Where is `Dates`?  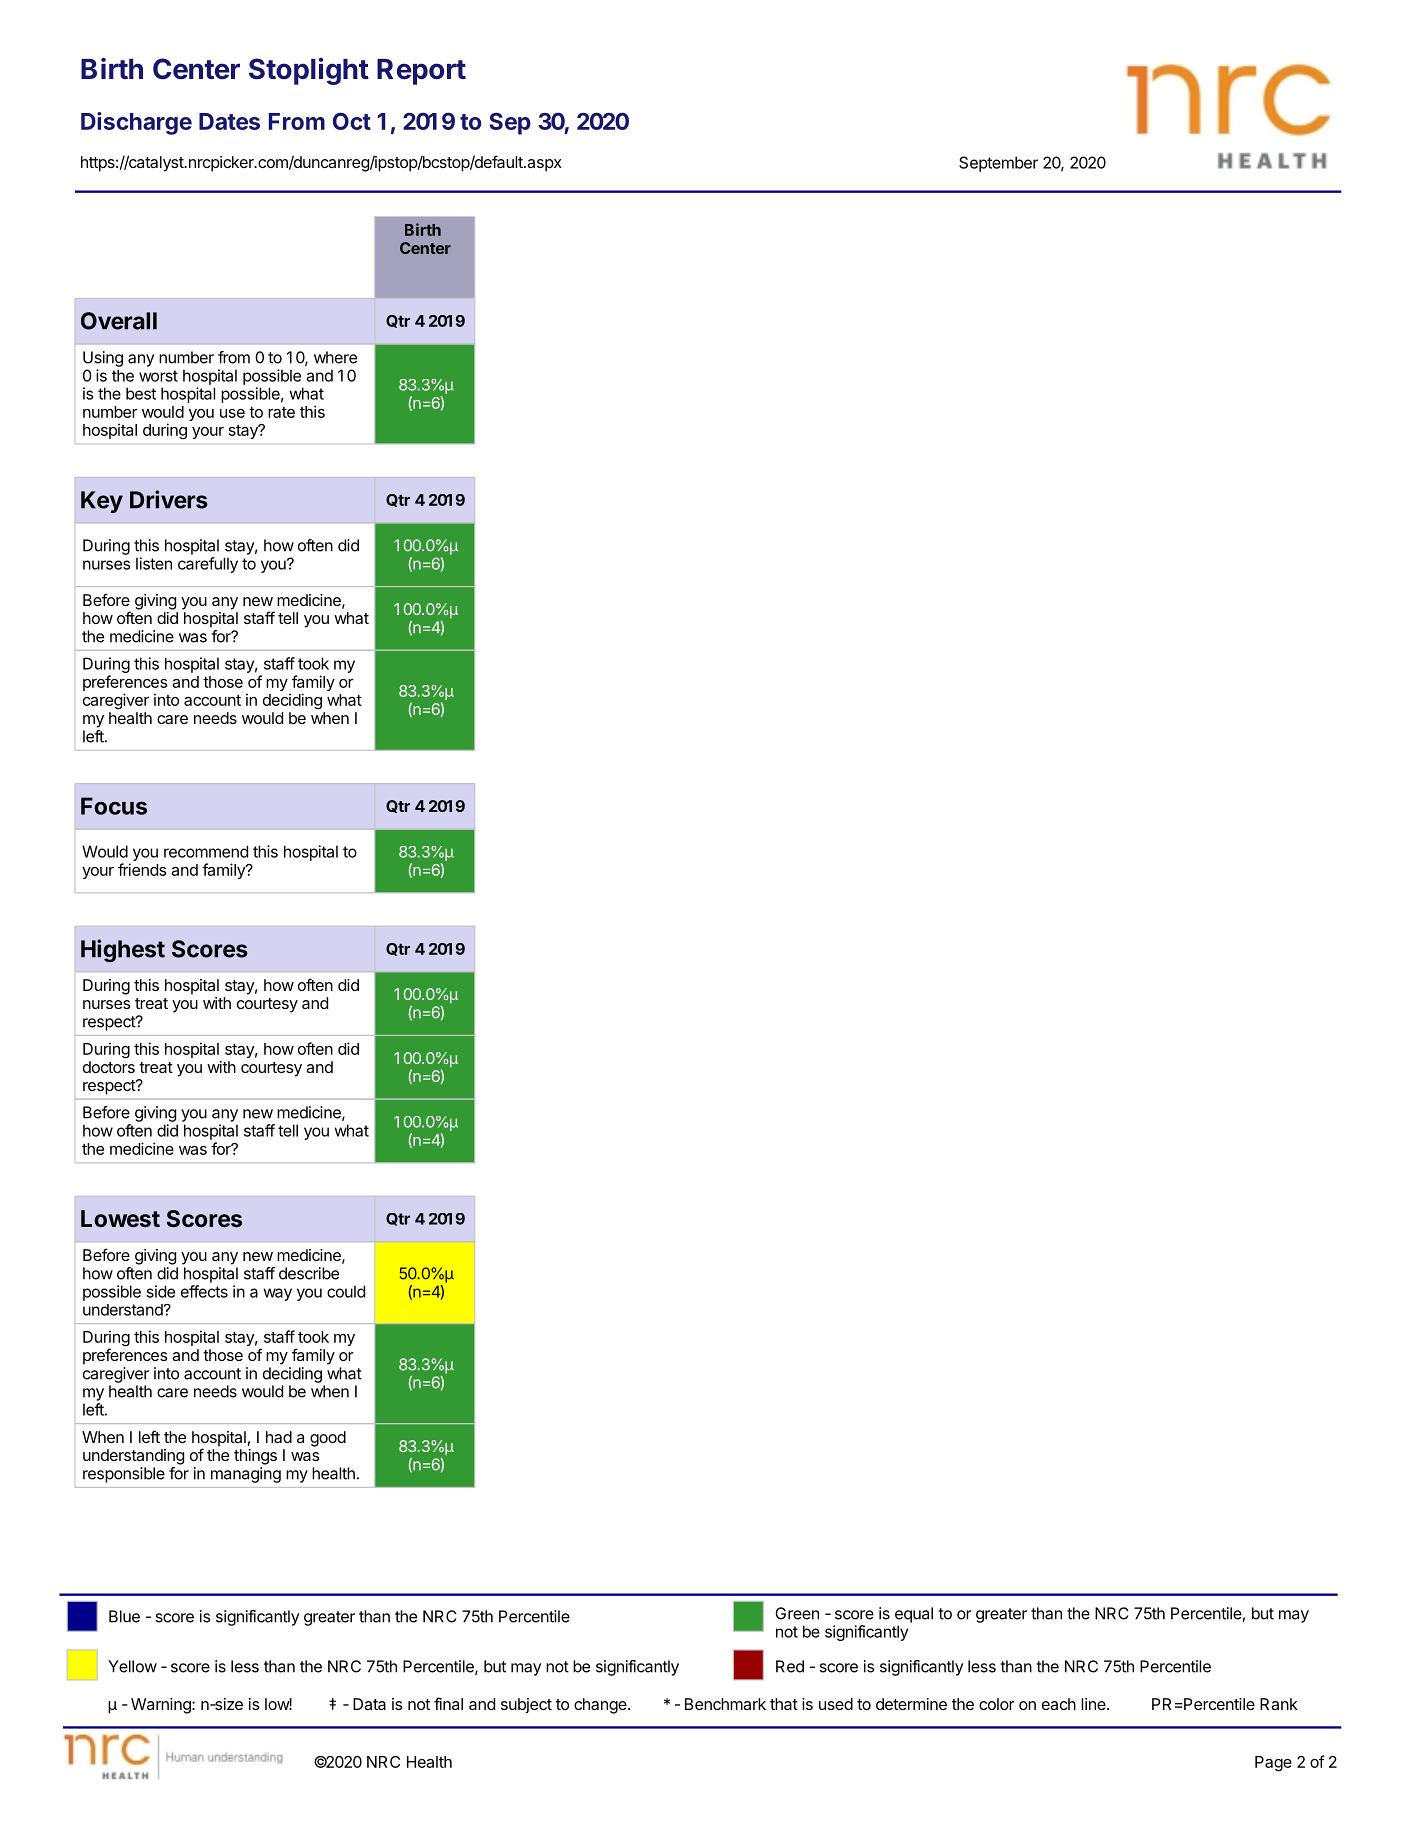 Dates is located at coordinates (229, 121).
